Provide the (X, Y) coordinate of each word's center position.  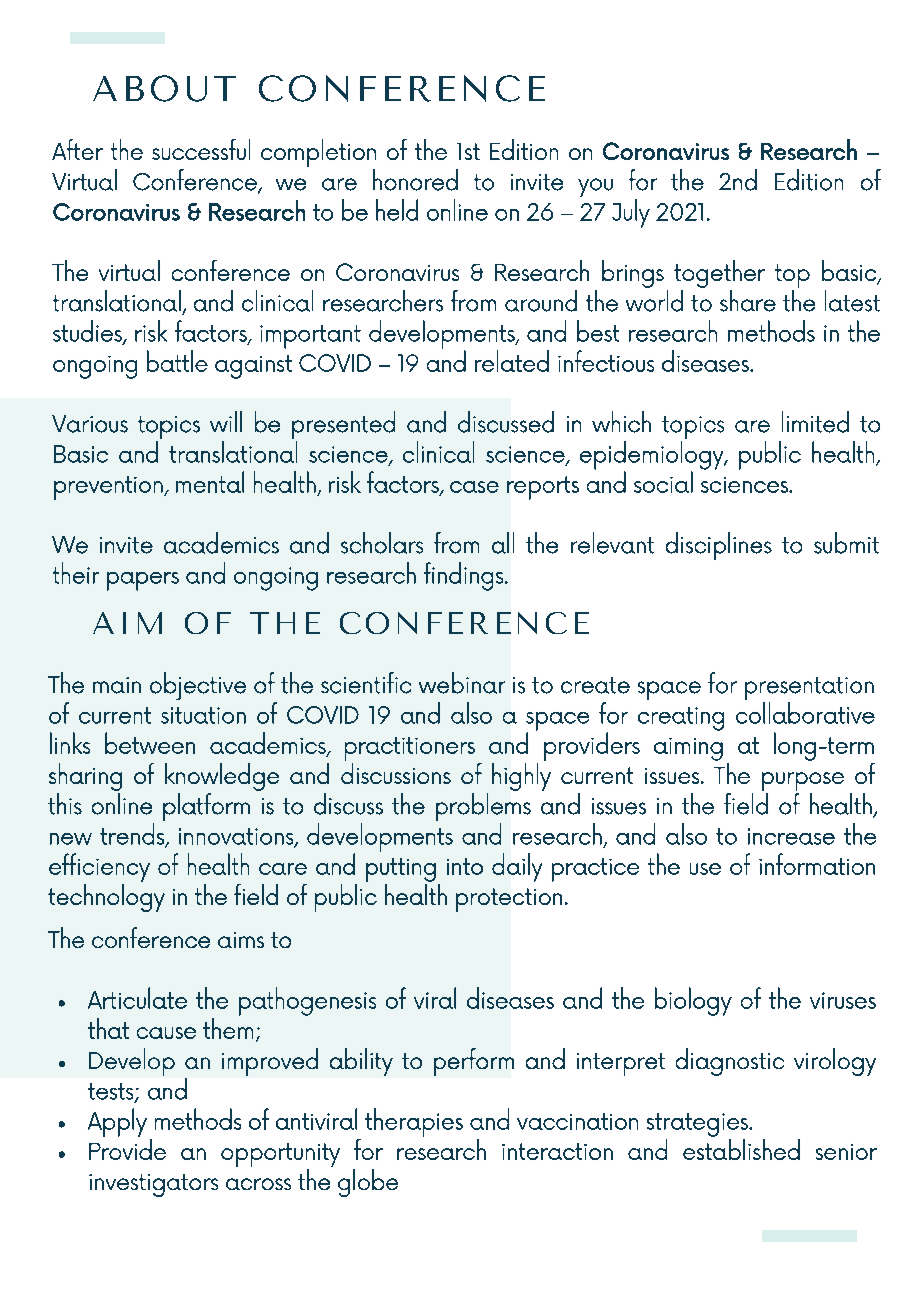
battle (177, 361)
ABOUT (164, 88)
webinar (462, 683)
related (512, 361)
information (817, 864)
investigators (153, 1185)
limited (815, 422)
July (631, 213)
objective (198, 686)
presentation (809, 690)
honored (415, 180)
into (465, 866)
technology (106, 896)
